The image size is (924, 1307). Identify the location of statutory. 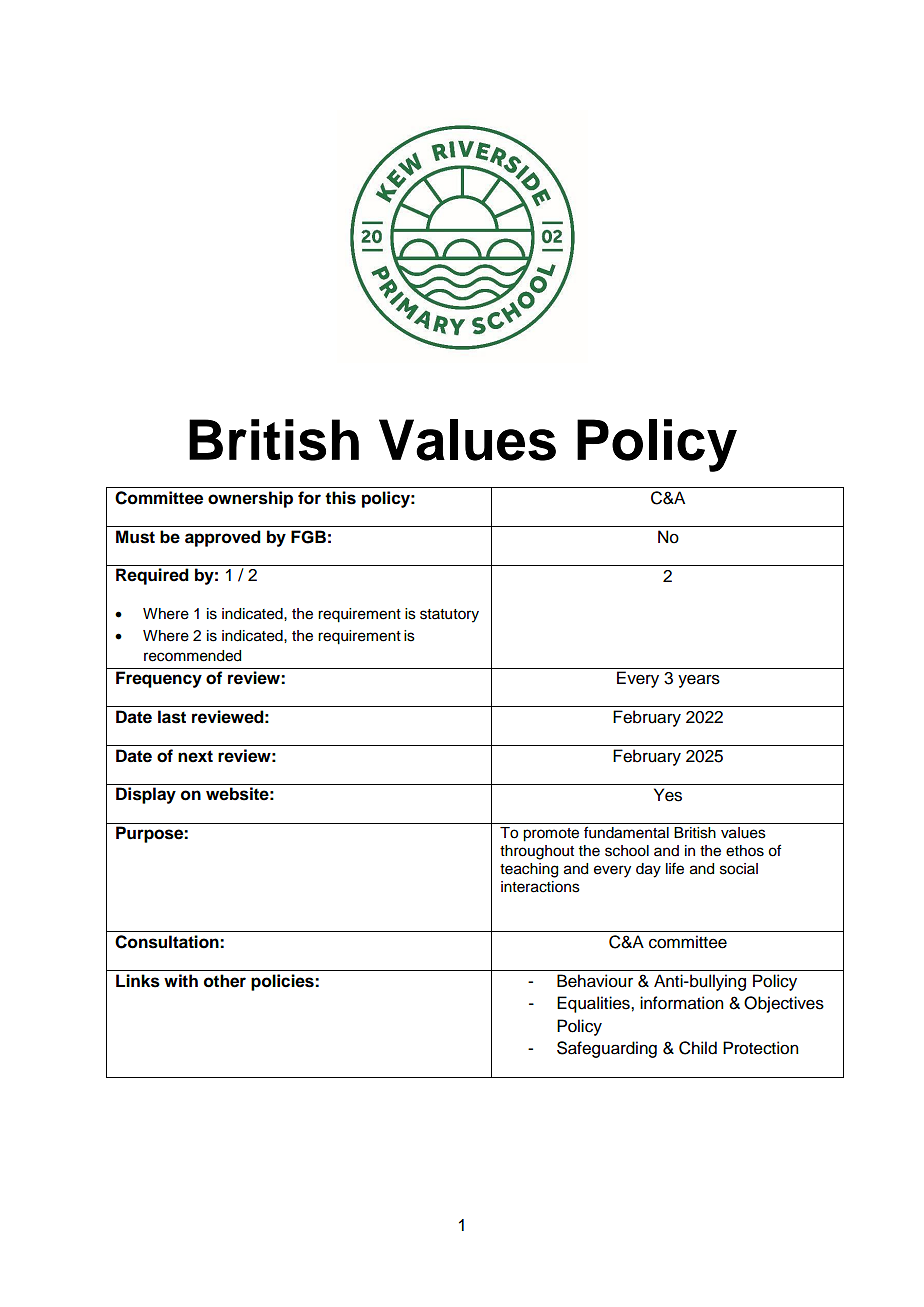
(449, 616).
